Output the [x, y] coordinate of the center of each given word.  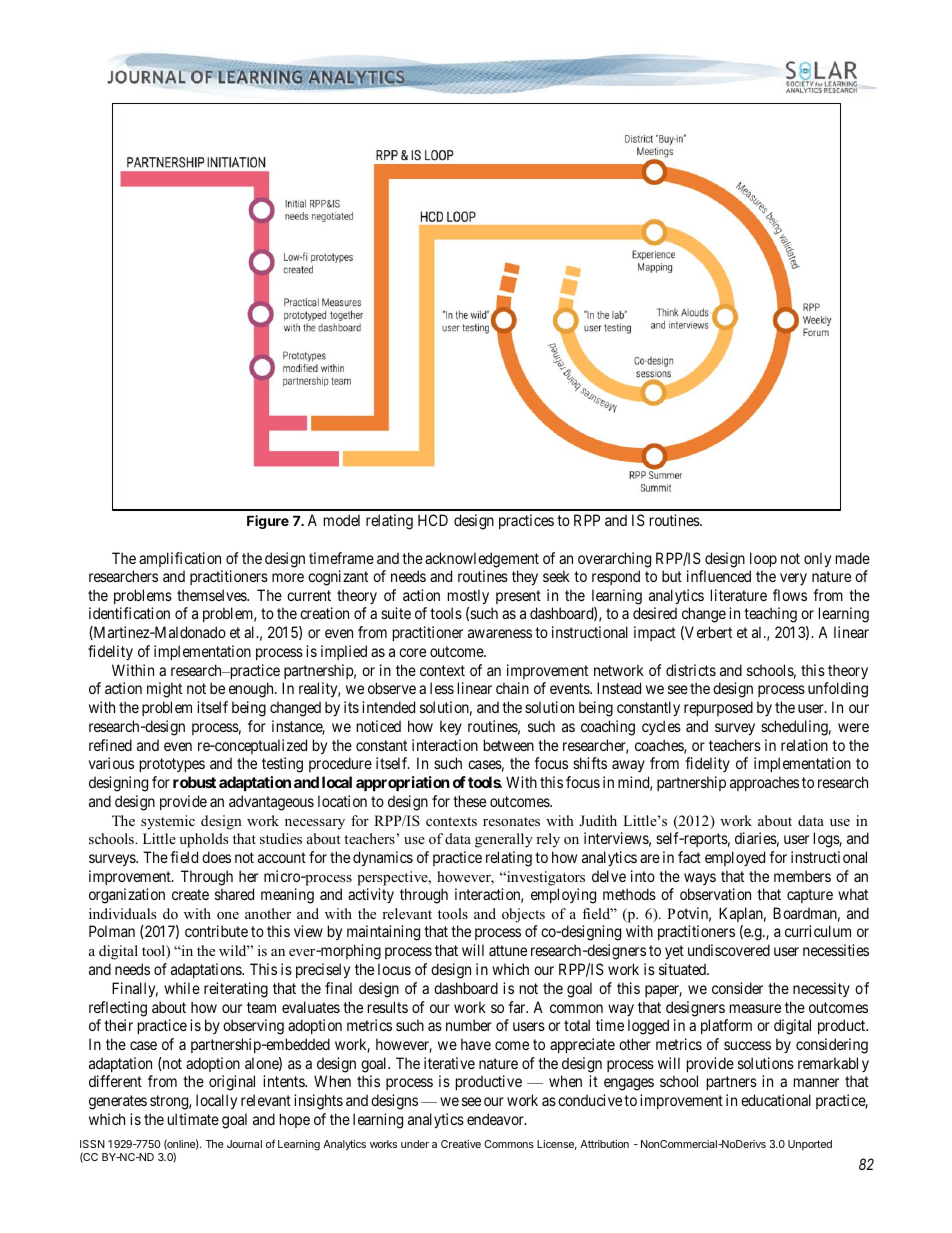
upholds [203, 840]
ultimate [193, 1119]
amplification [180, 559]
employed [735, 858]
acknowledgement [482, 560]
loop [763, 559]
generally [504, 840]
